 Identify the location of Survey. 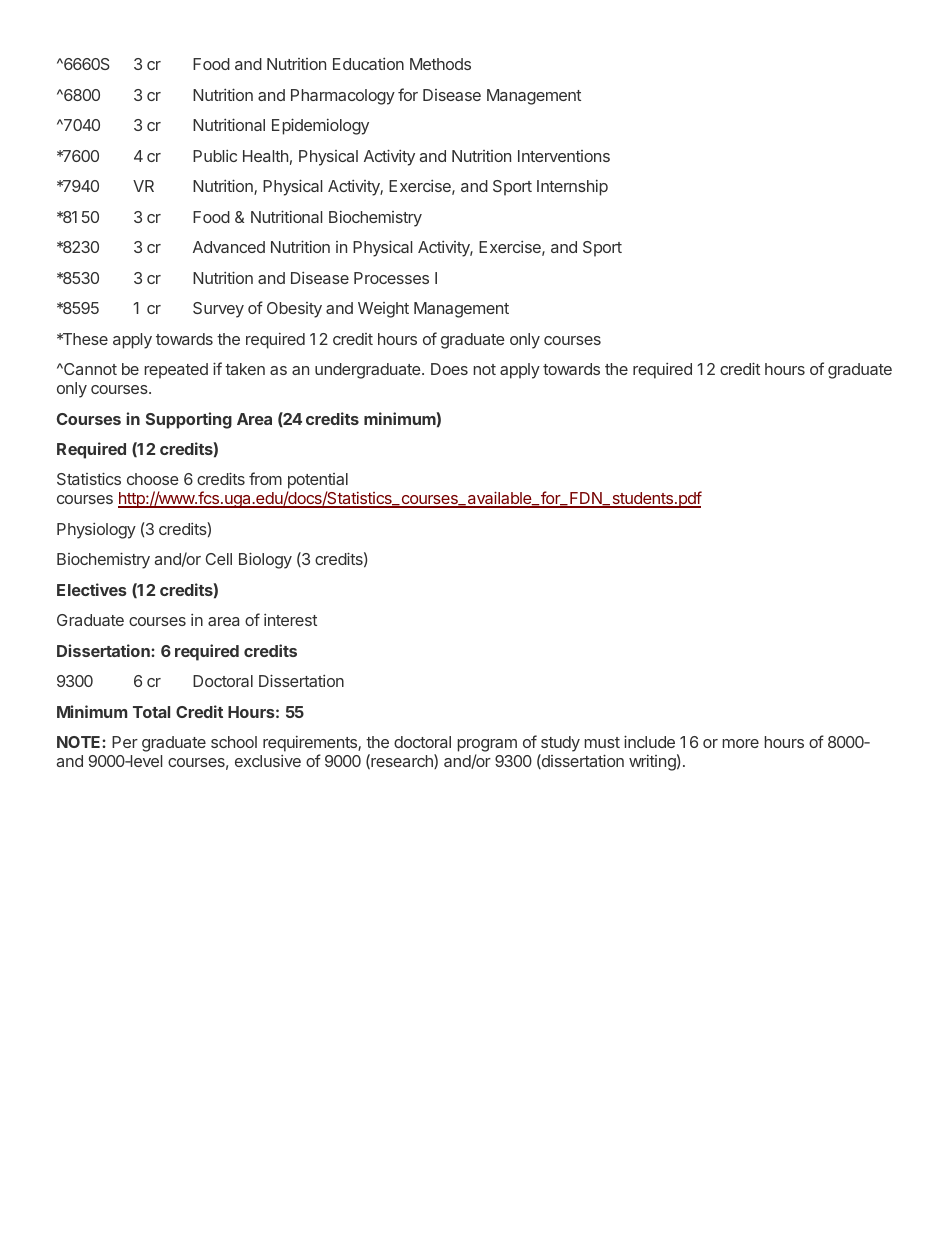
(218, 310).
